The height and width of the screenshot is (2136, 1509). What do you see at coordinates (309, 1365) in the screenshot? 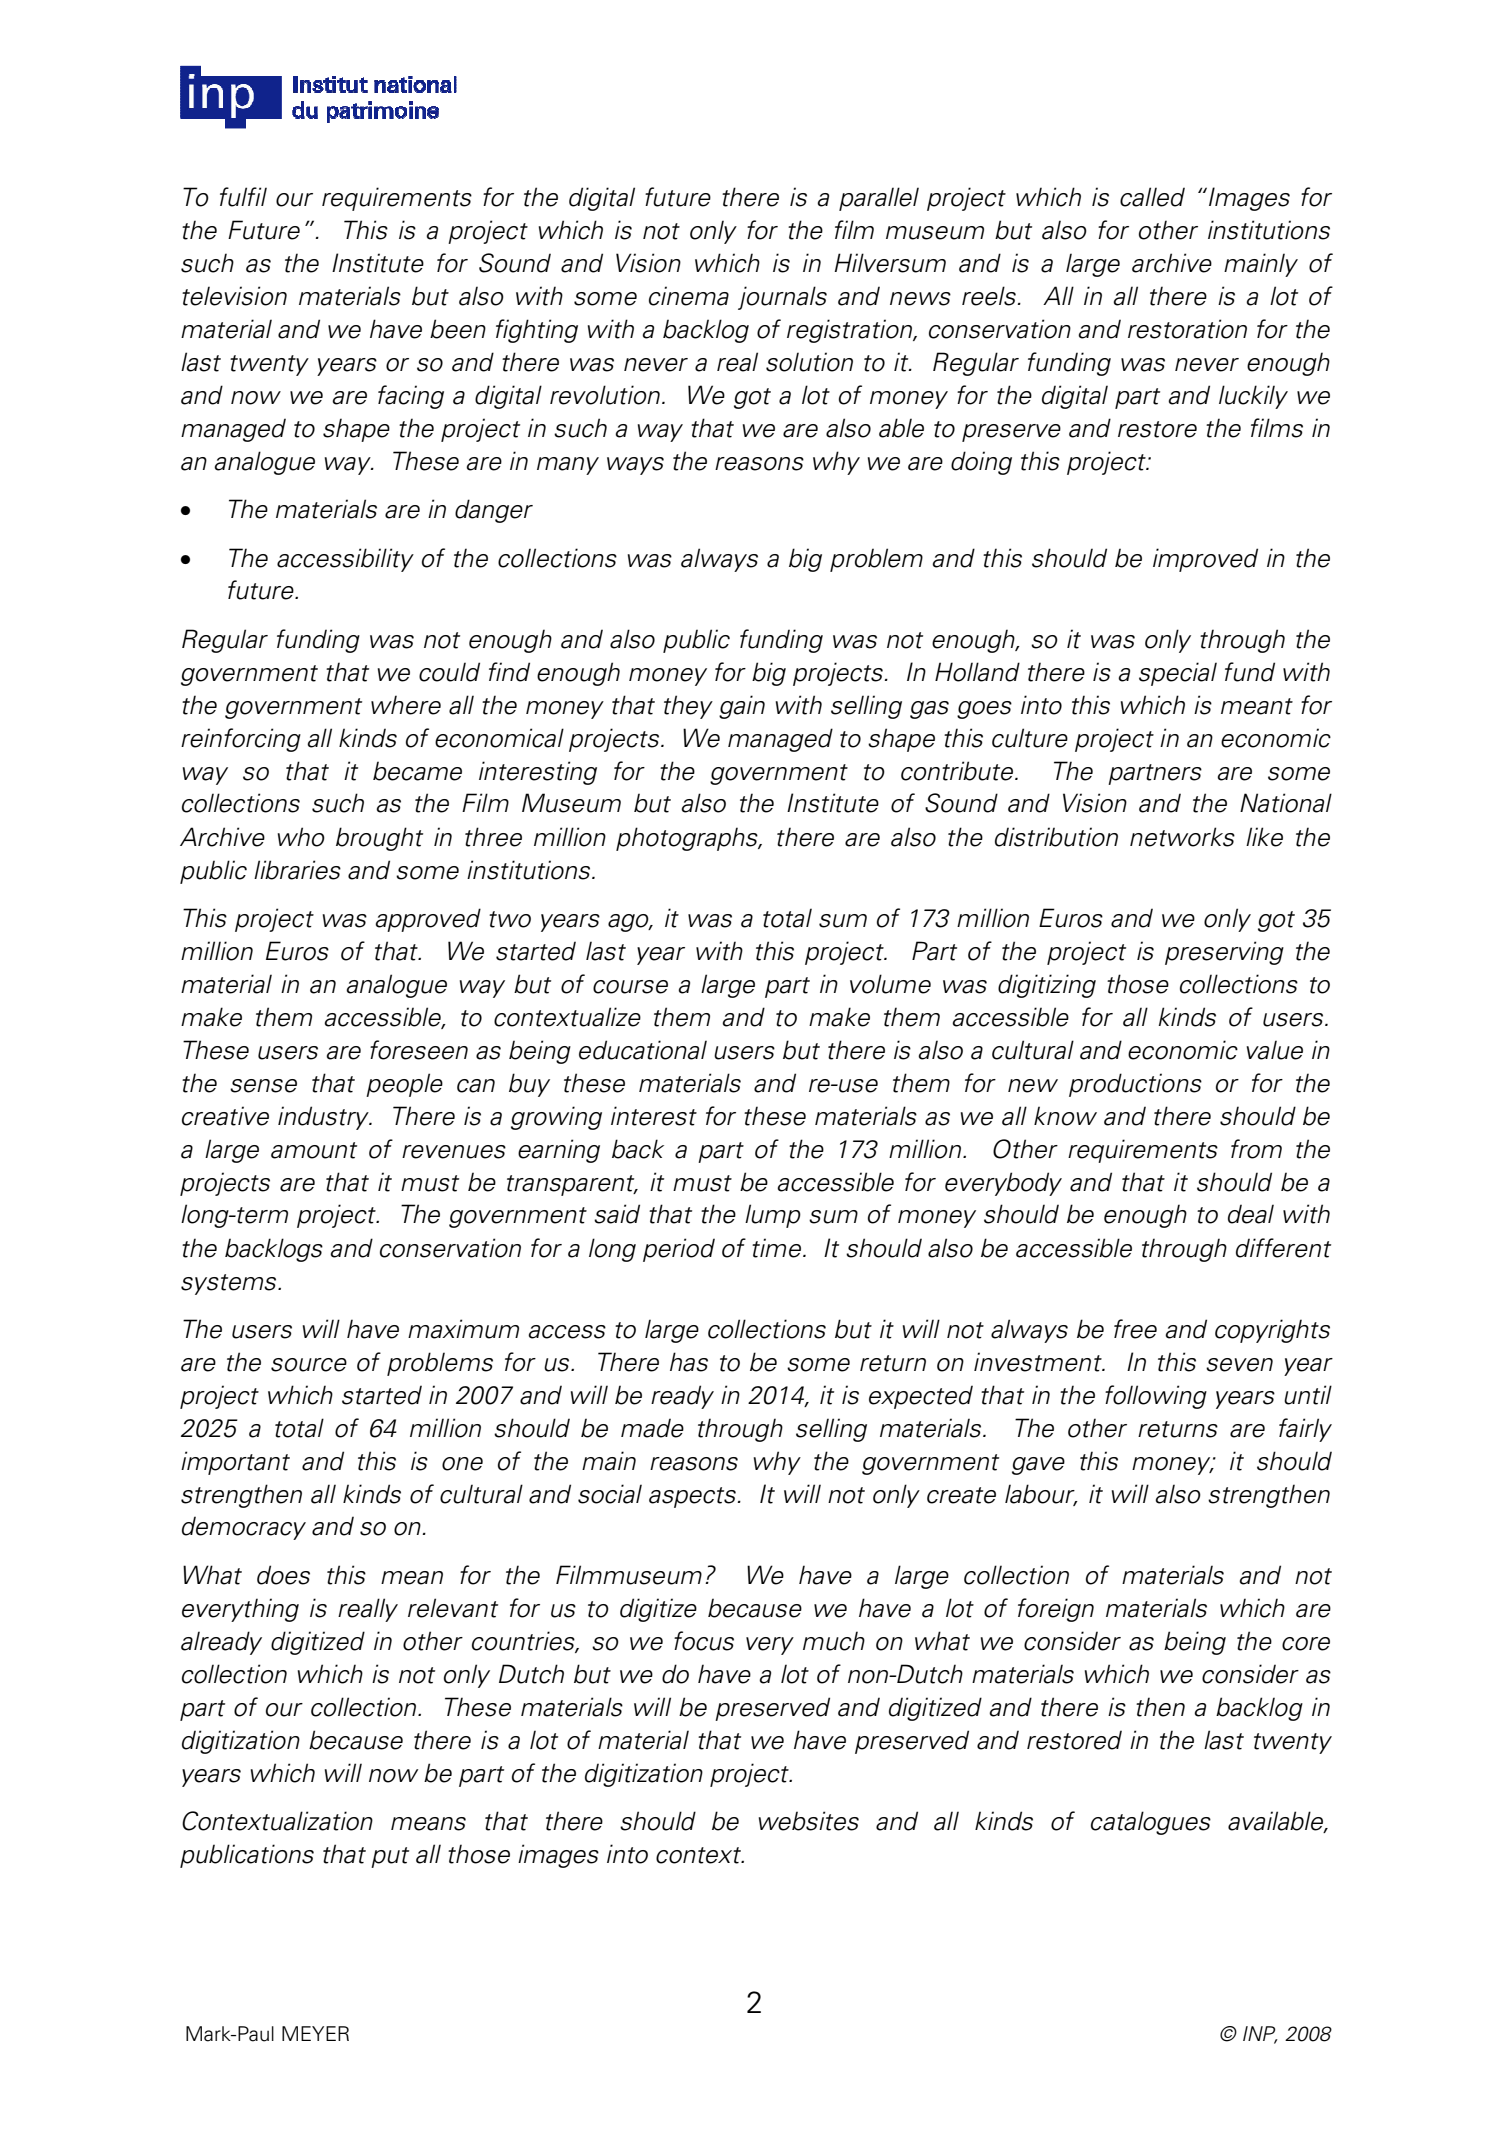
I see `source` at bounding box center [309, 1365].
